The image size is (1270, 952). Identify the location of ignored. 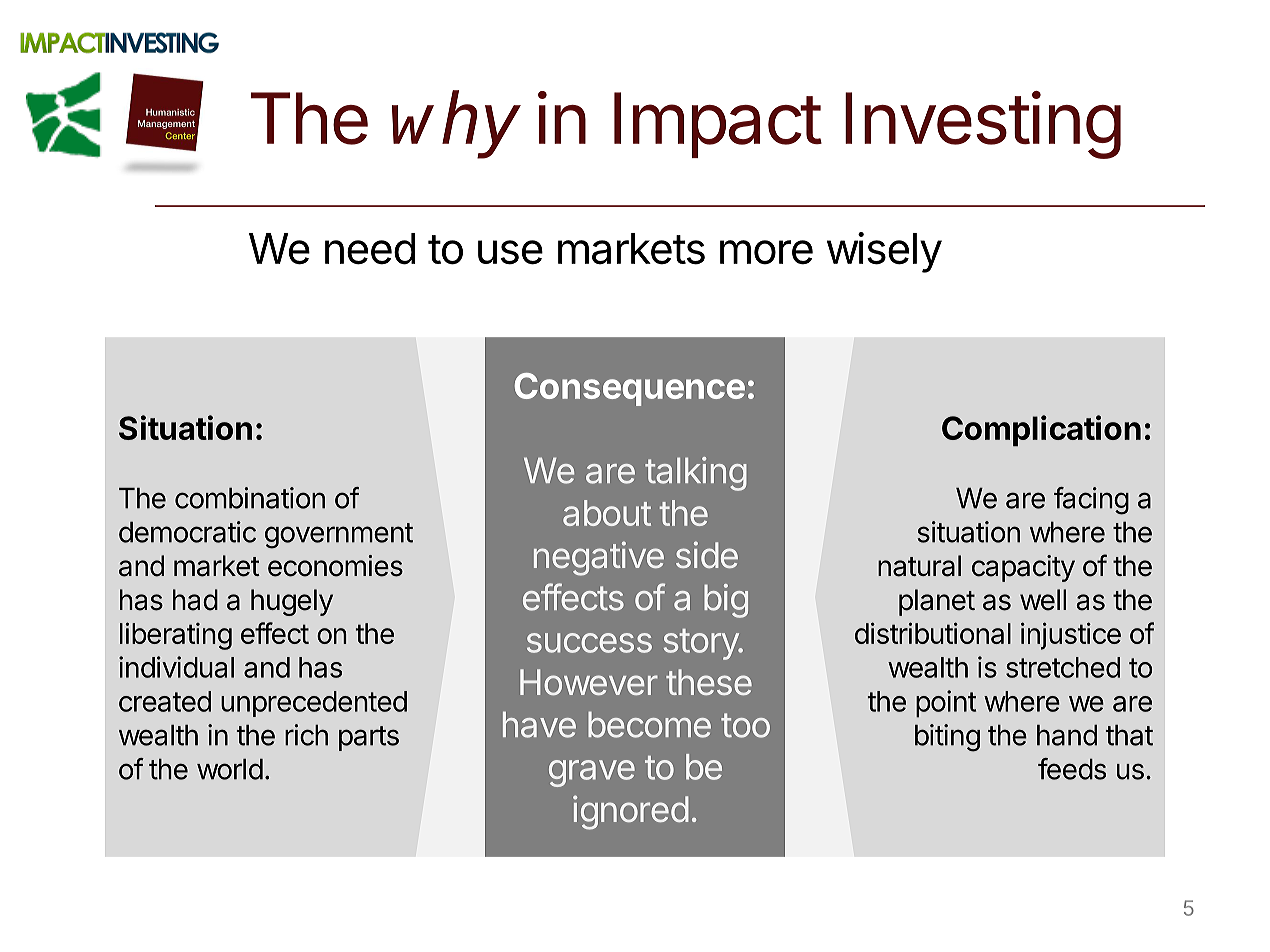
(631, 812).
